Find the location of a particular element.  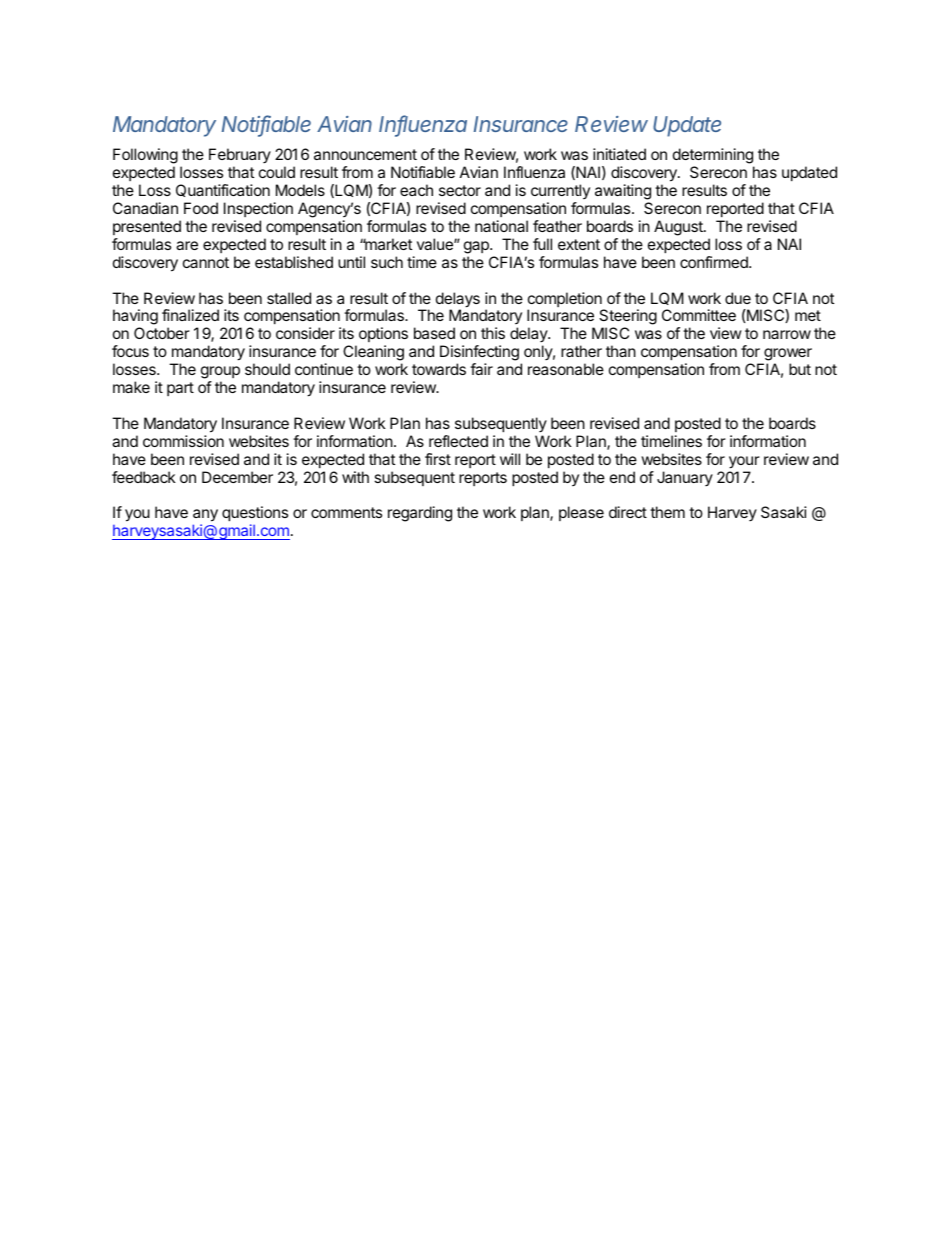

them is located at coordinates (667, 512).
